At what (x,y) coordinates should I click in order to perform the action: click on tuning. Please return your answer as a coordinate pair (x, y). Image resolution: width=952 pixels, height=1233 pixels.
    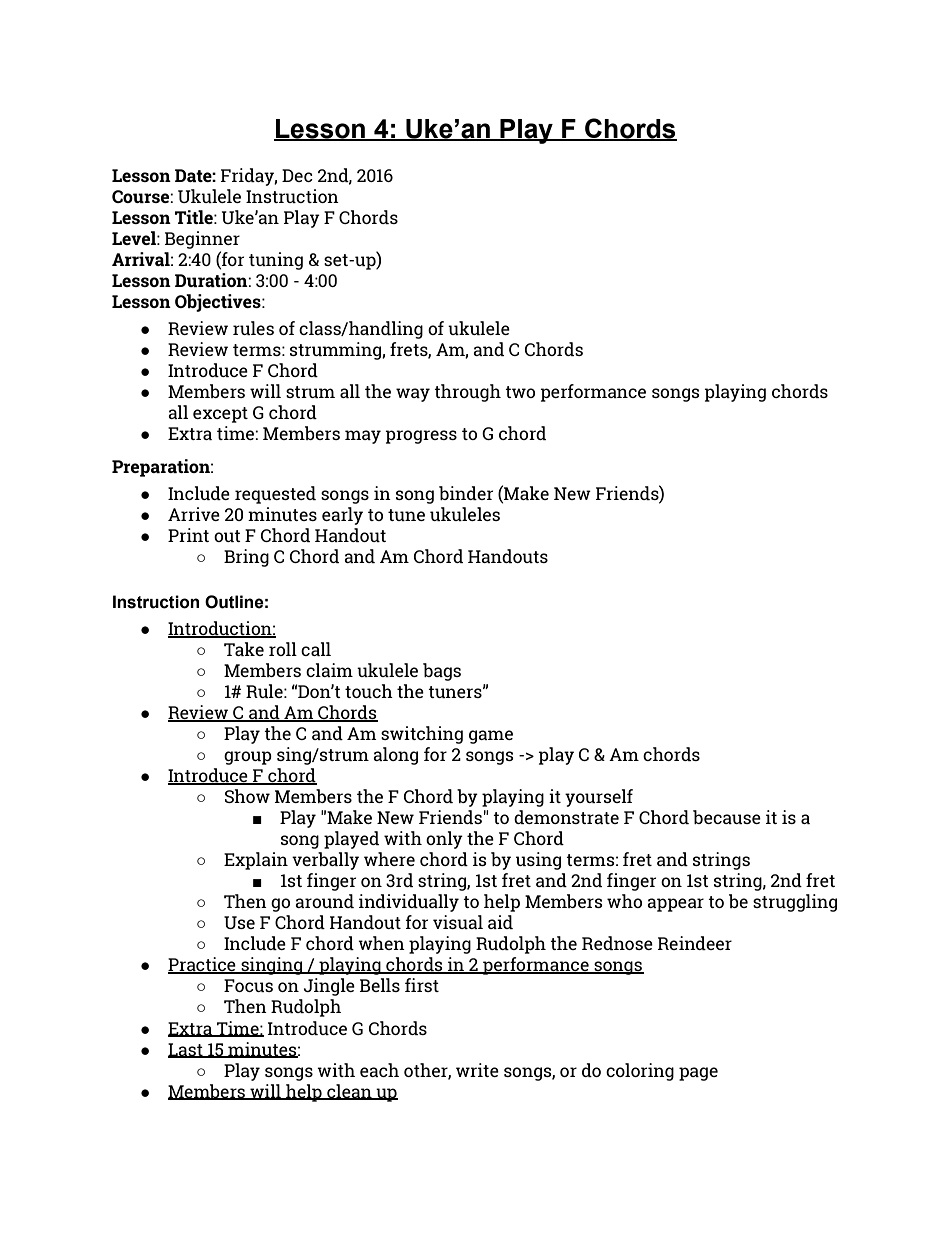
    Looking at the image, I should click on (276, 261).
